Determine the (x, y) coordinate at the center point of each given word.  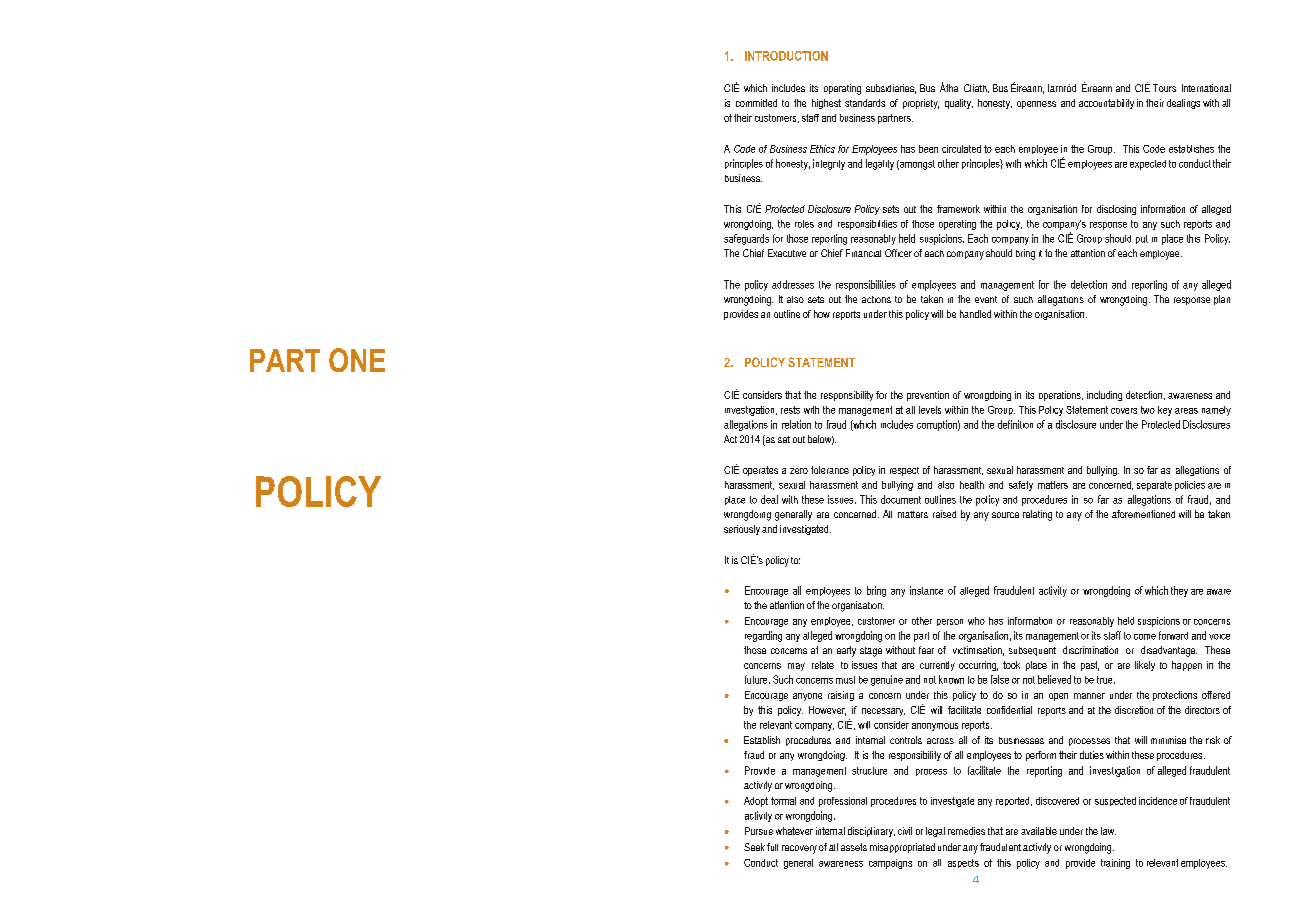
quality (959, 104)
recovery (799, 849)
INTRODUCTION (786, 56)
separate (1154, 486)
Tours (1164, 88)
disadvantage (1169, 651)
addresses (793, 284)
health (972, 485)
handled (975, 314)
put (1142, 239)
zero (799, 471)
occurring (978, 666)
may (796, 667)
